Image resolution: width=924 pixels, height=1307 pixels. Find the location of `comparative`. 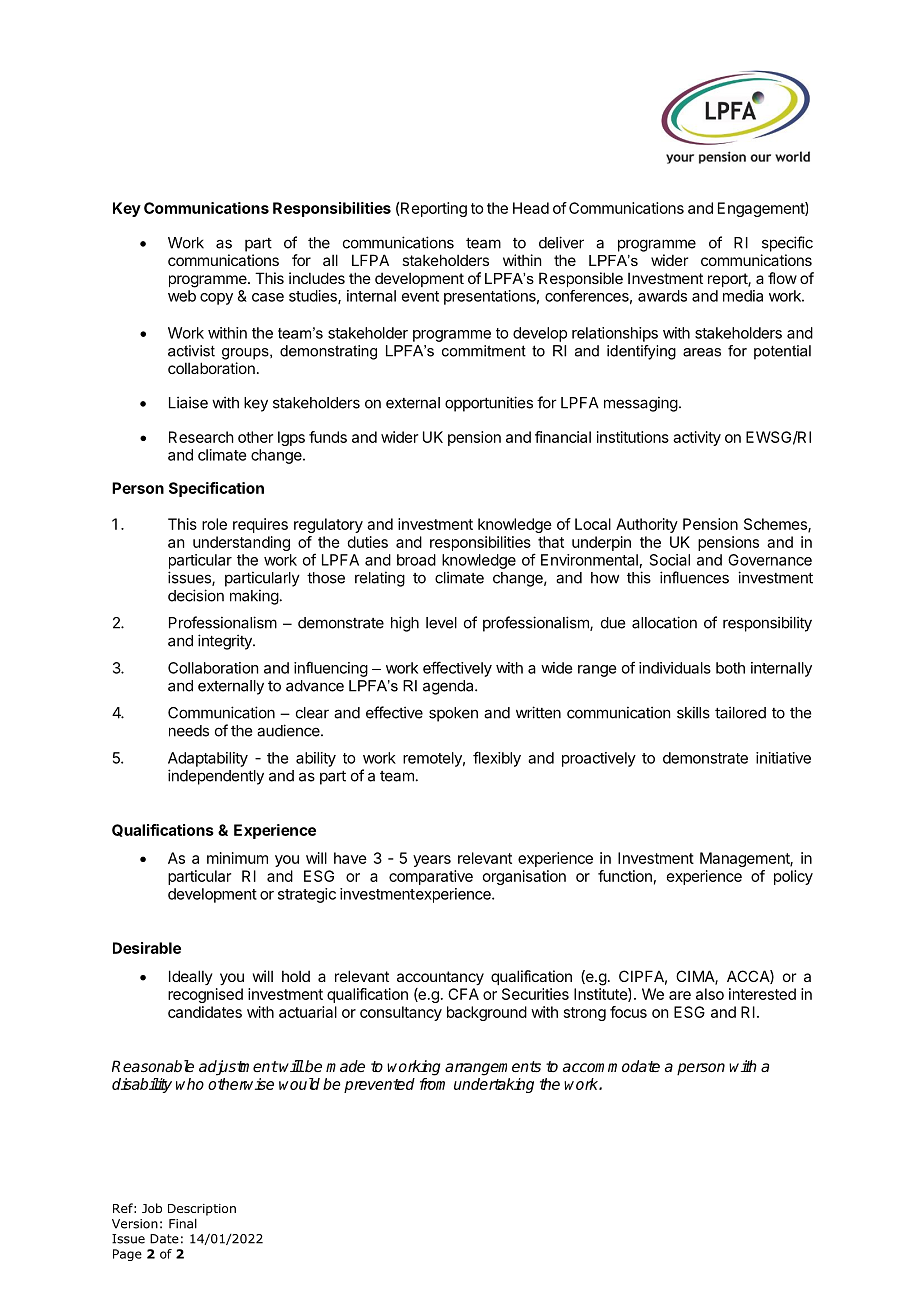

comparative is located at coordinates (431, 877).
